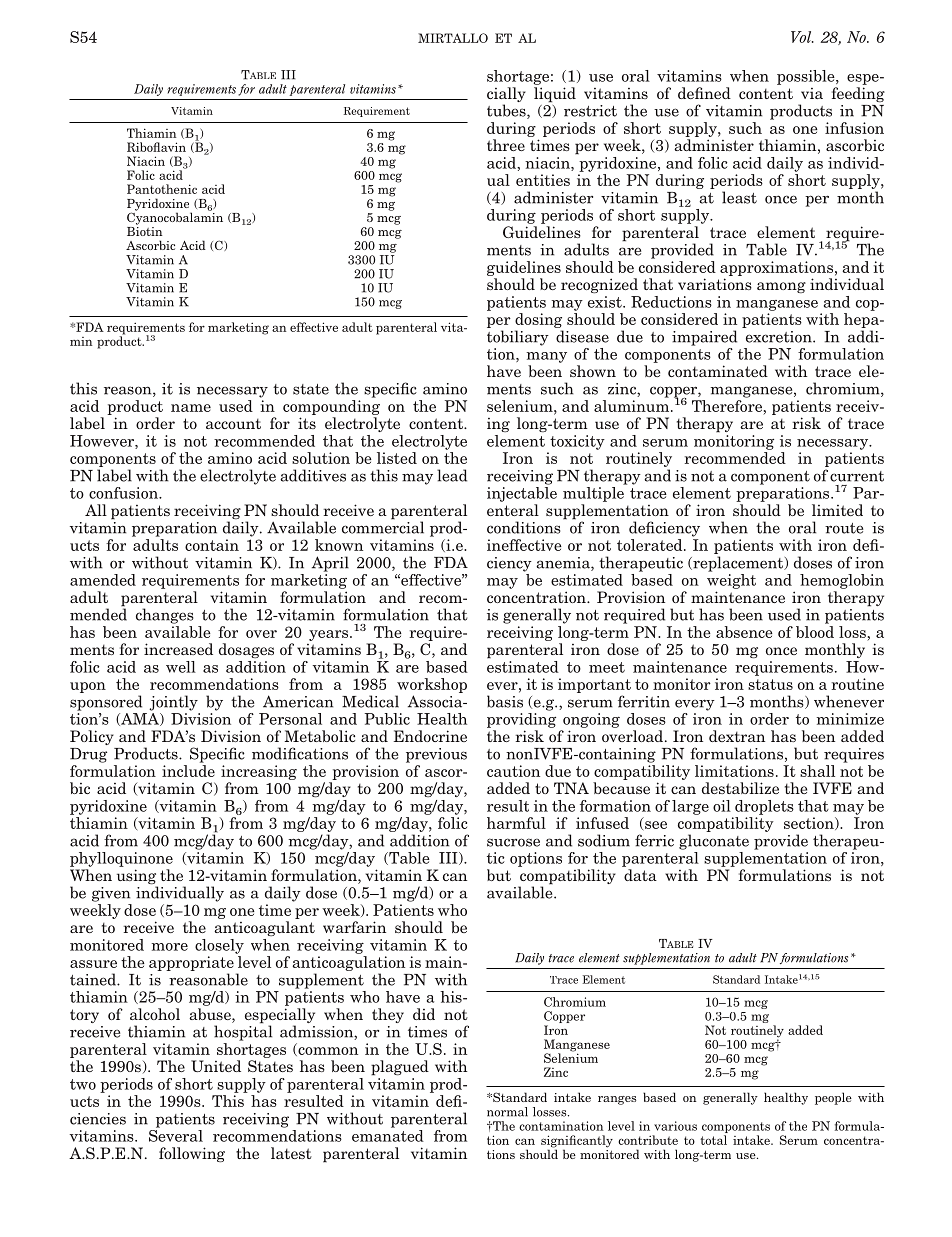 This screenshot has height=1237, width=952. I want to click on name, so click(191, 408).
